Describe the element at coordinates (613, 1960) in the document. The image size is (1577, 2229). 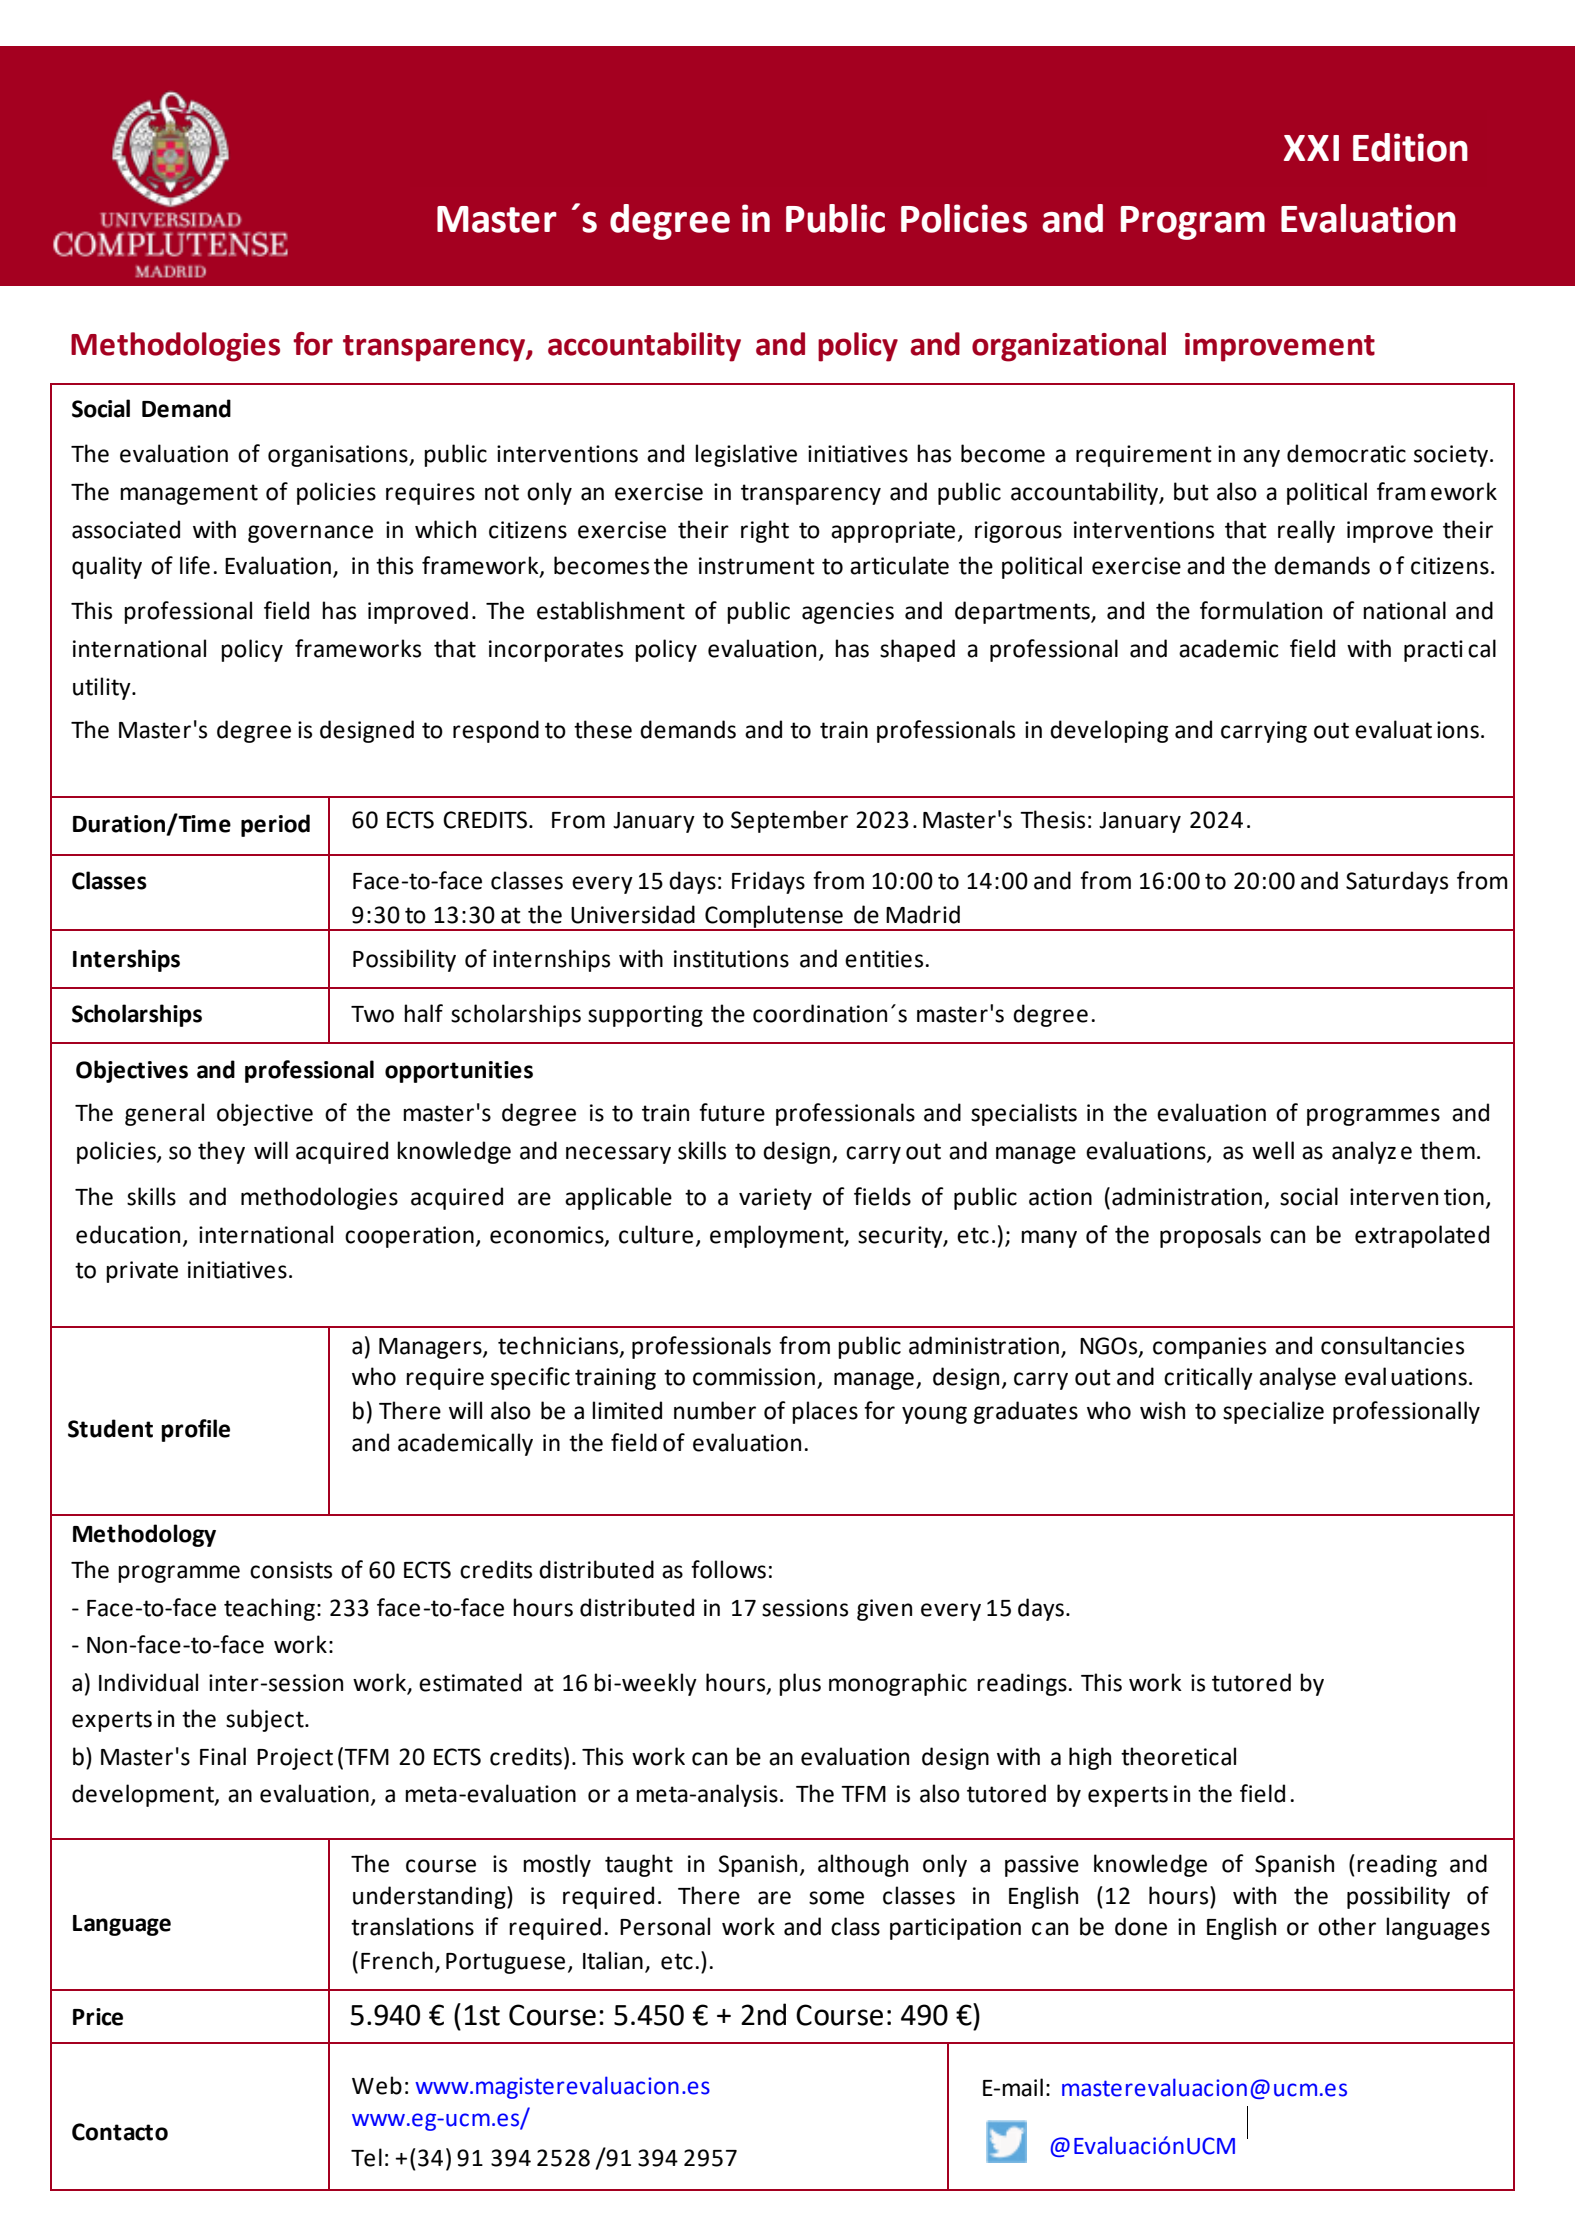
I see `Italian` at that location.
